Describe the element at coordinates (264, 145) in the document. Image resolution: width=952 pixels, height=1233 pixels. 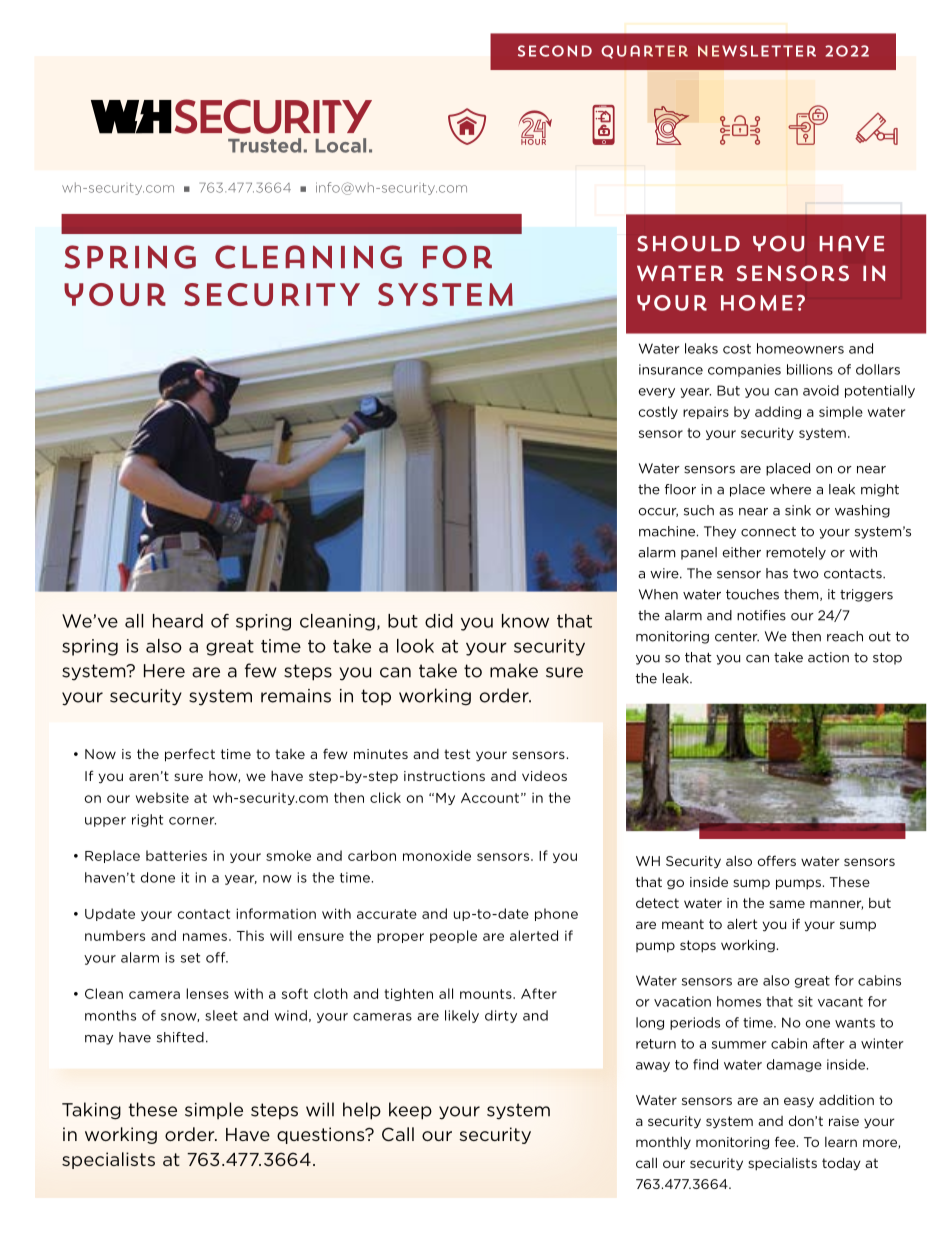
I see `Trusted` at that location.
